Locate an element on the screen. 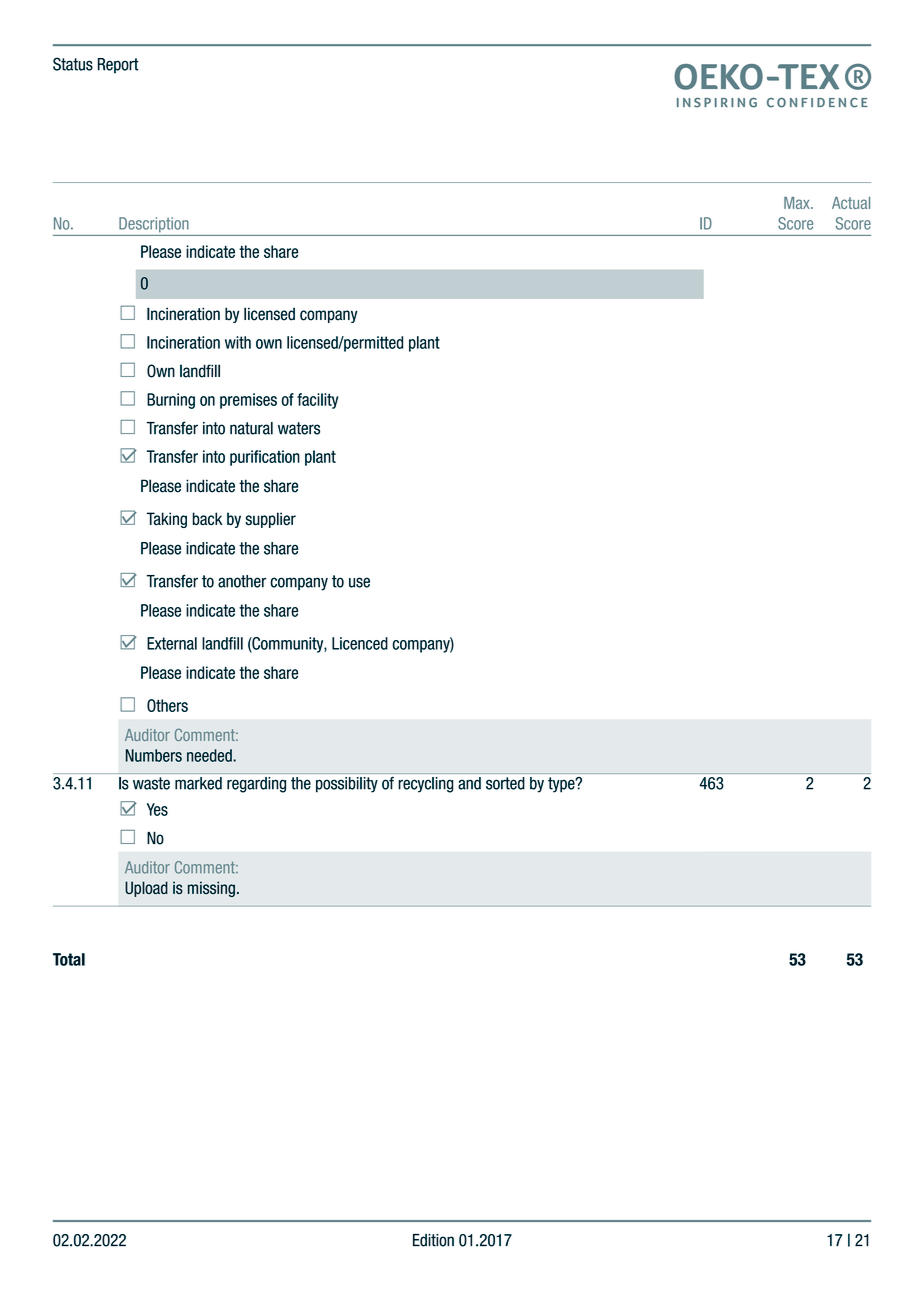 The image size is (924, 1308). Edition is located at coordinates (433, 1240).
